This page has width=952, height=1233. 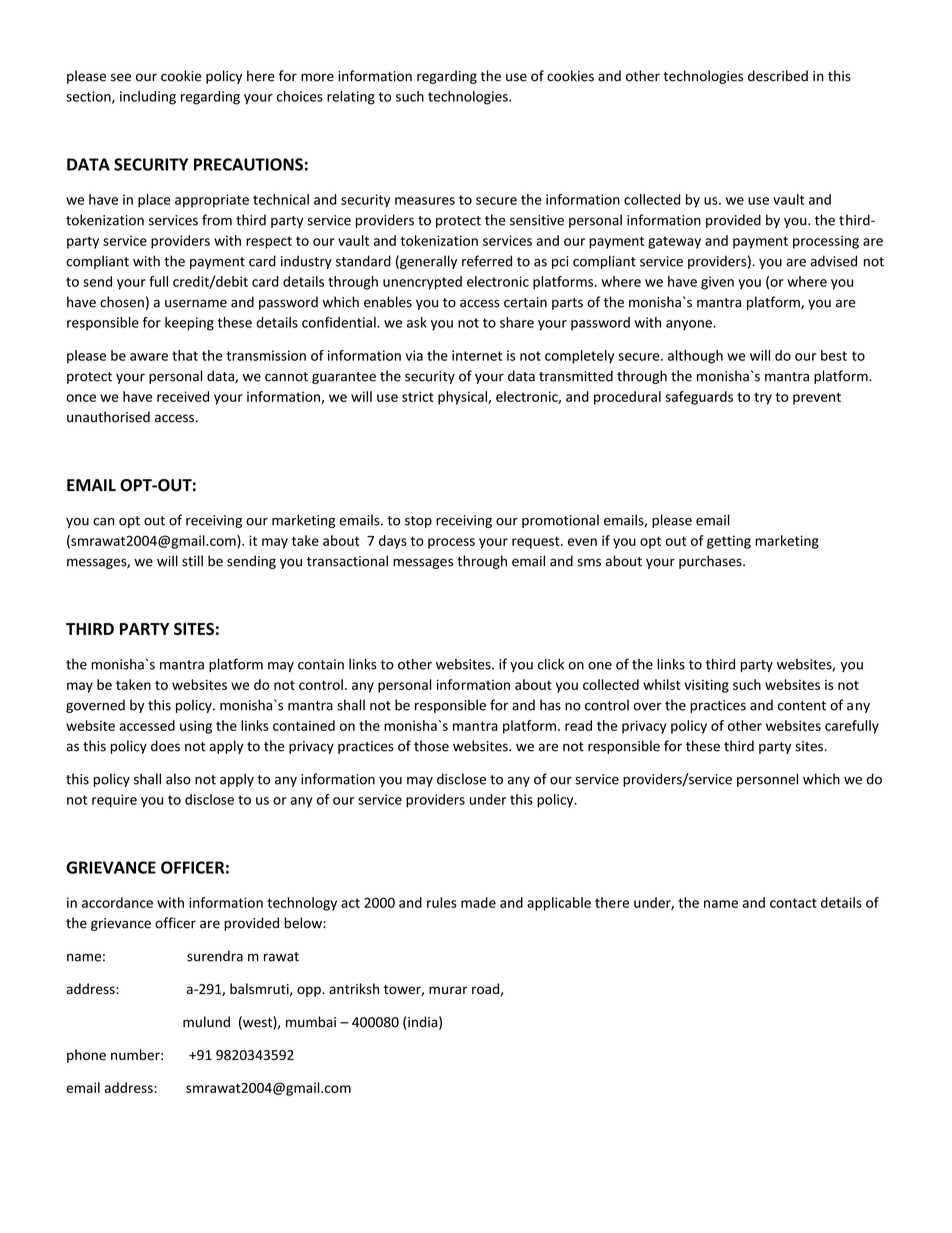 I want to click on given, so click(x=717, y=283).
